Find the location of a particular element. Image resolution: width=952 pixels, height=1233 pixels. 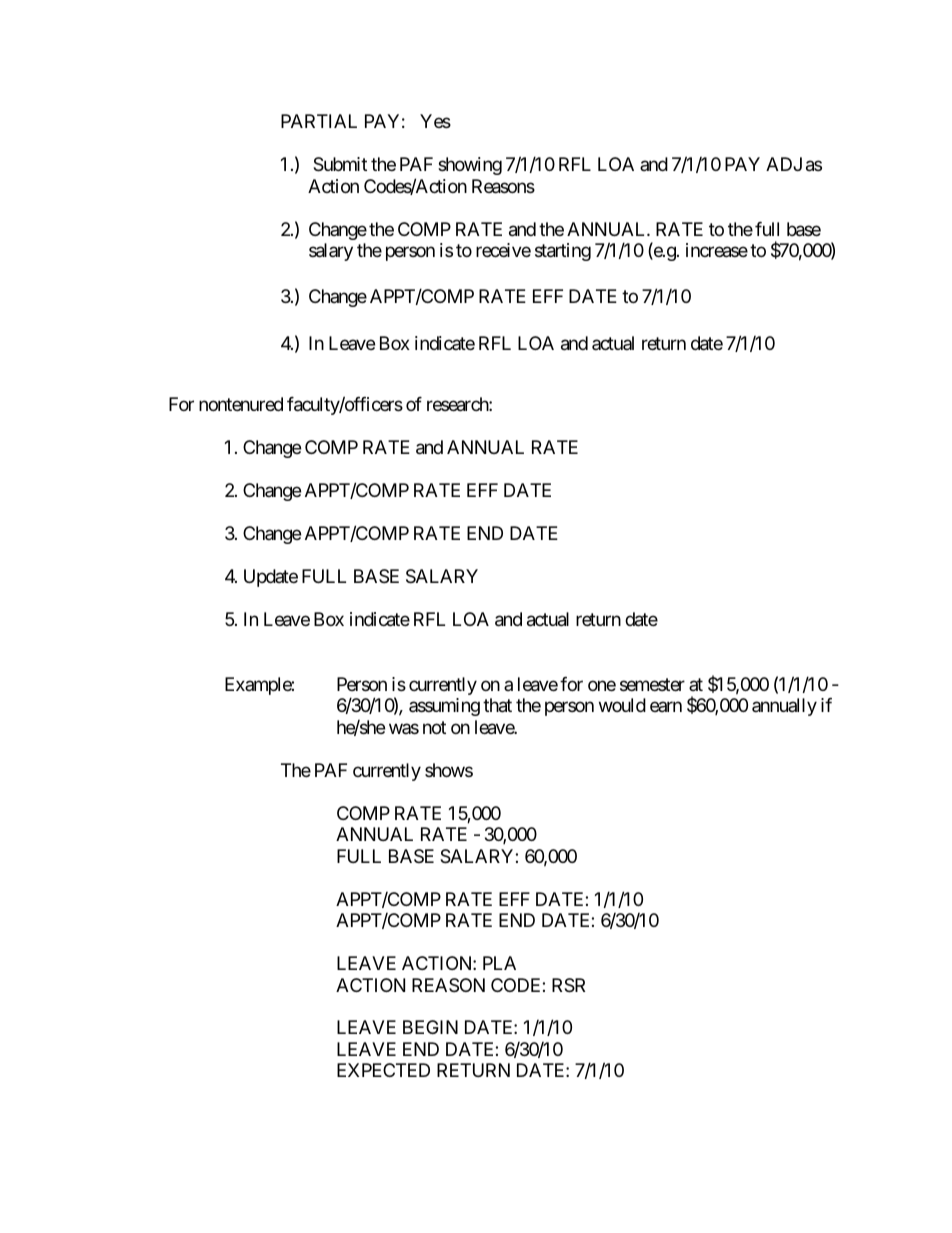

EXPECTED is located at coordinates (383, 1070).
